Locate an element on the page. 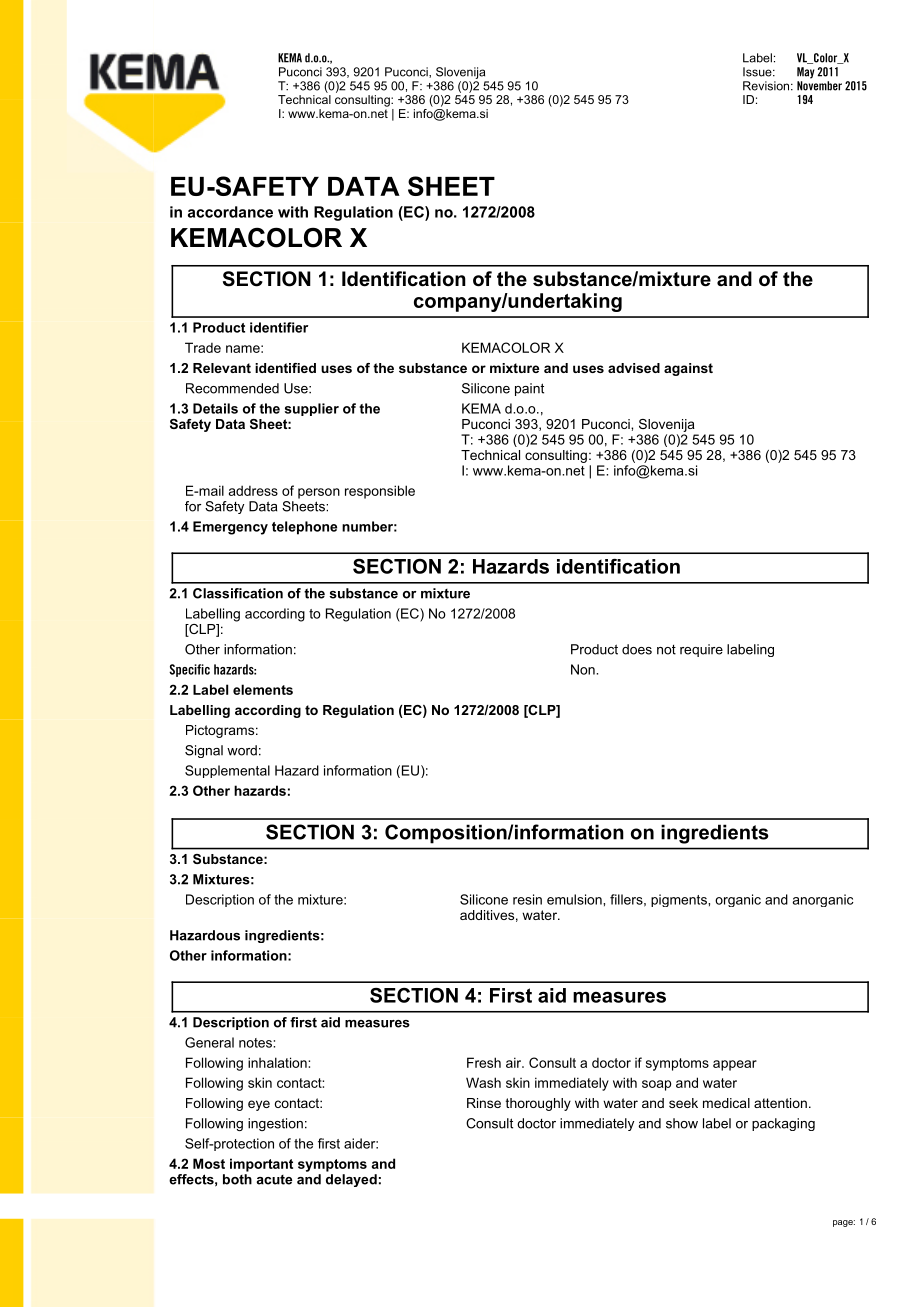 This image has height=1307, width=924. Supplemental is located at coordinates (227, 771).
